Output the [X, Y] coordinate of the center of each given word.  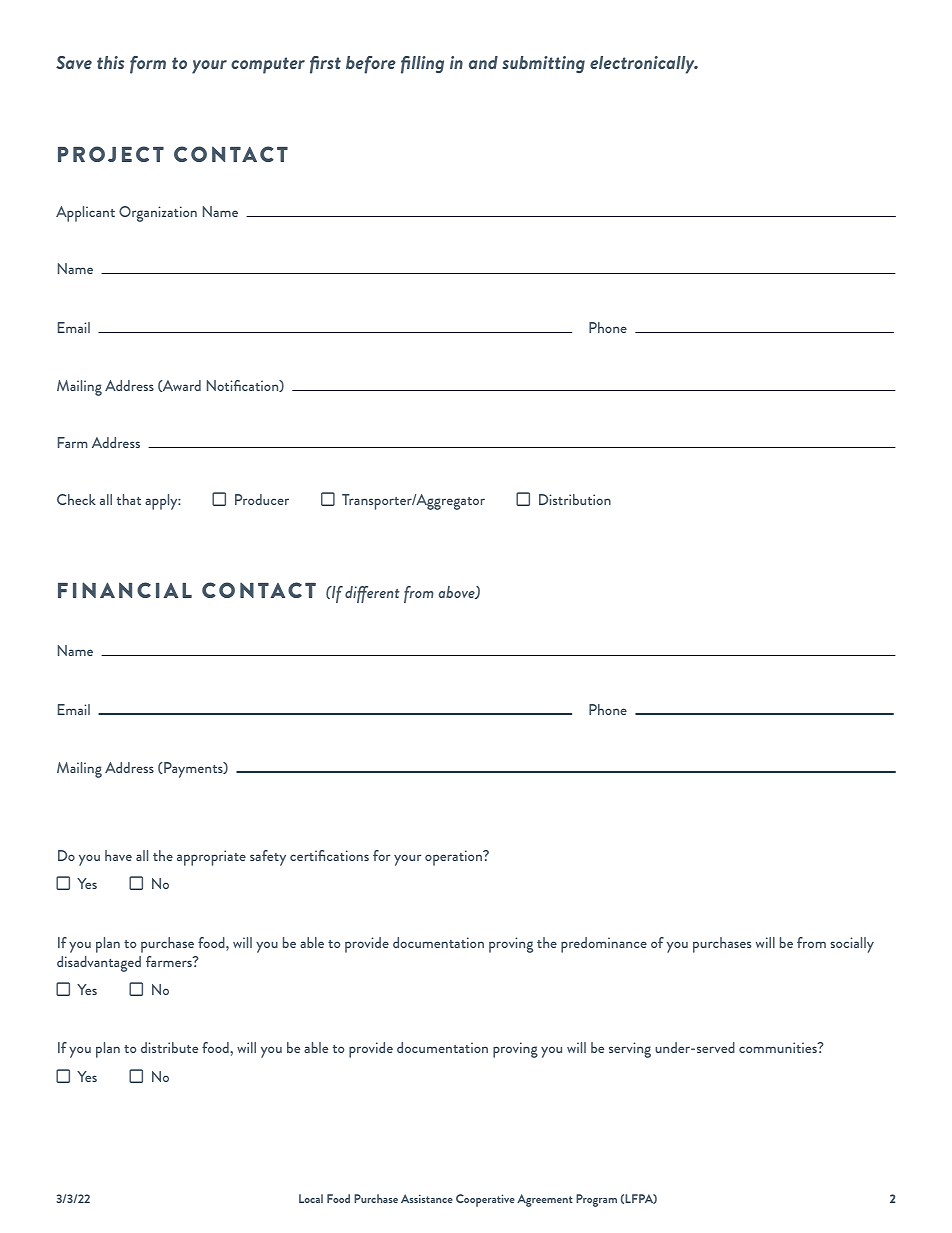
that [129, 499]
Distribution [575, 499]
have [118, 855]
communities [779, 1047]
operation [454, 858]
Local [311, 1198]
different [372, 594]
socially [852, 945]
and [483, 62]
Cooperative [485, 1200]
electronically [643, 65]
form [148, 65]
